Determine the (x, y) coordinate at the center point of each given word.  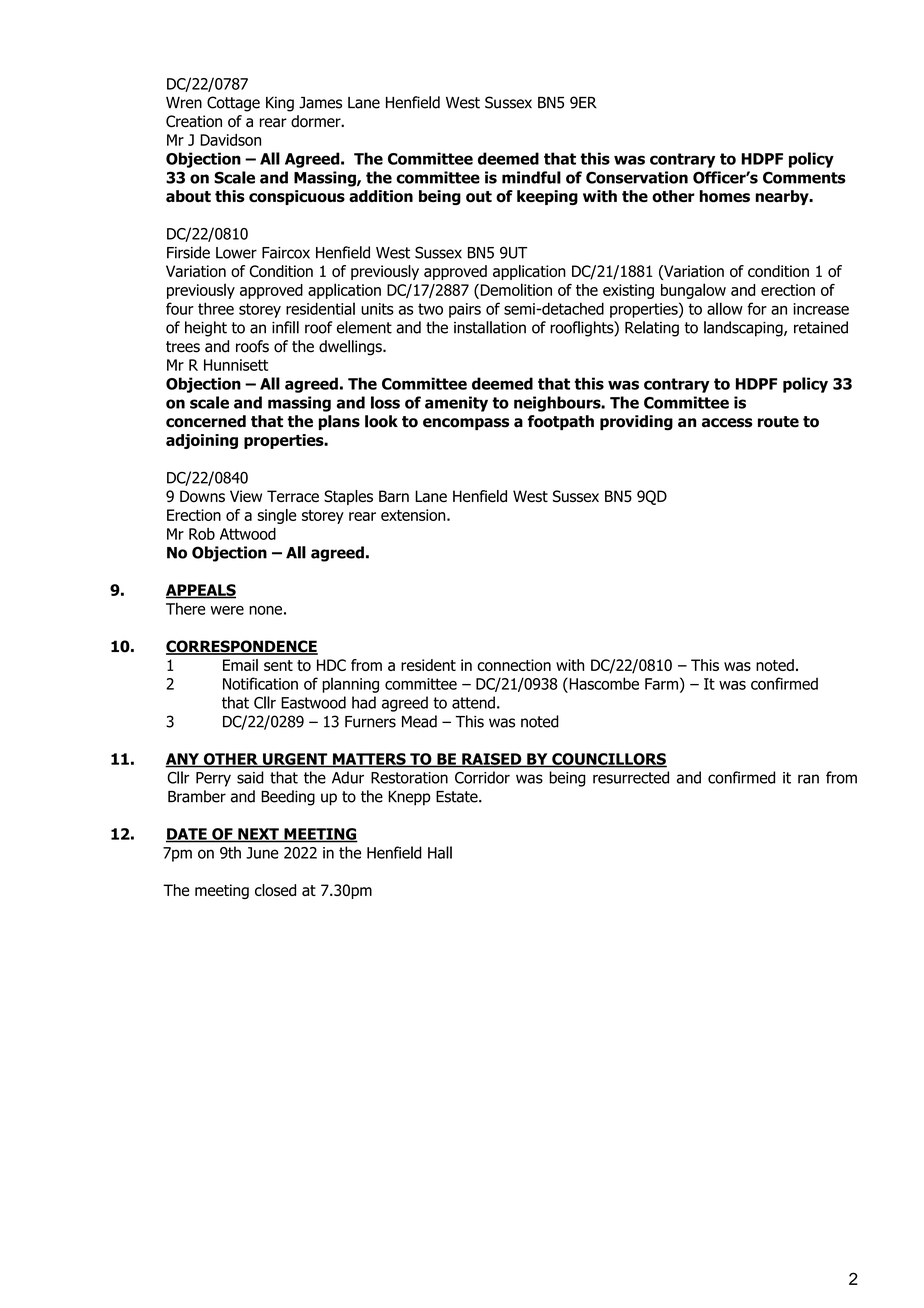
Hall (440, 852)
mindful (531, 177)
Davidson (230, 140)
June (262, 853)
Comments (804, 177)
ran (808, 779)
